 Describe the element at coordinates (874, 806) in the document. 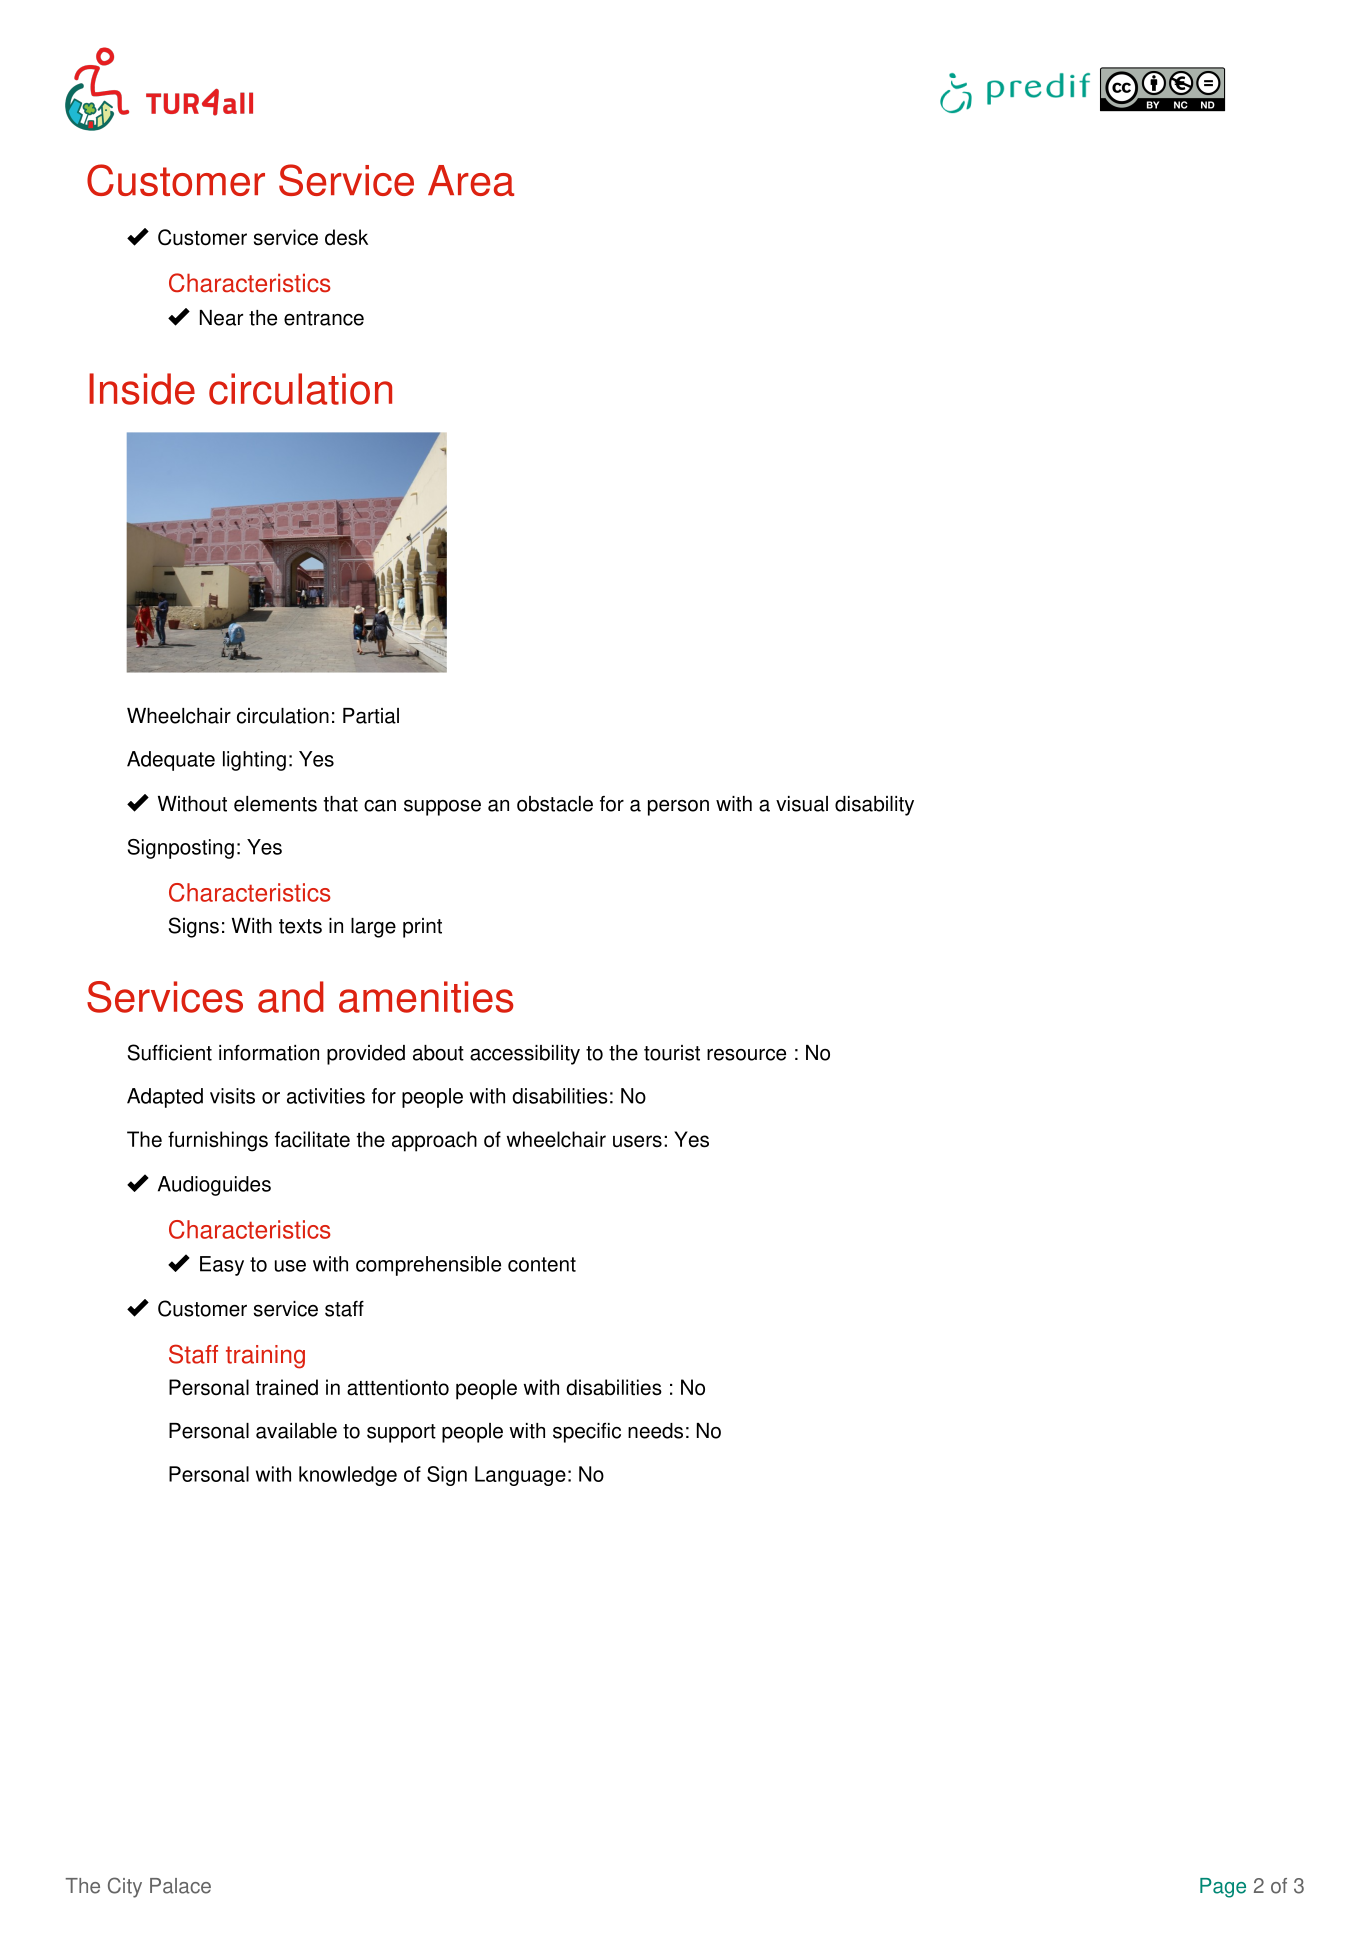

I see `disability` at that location.
